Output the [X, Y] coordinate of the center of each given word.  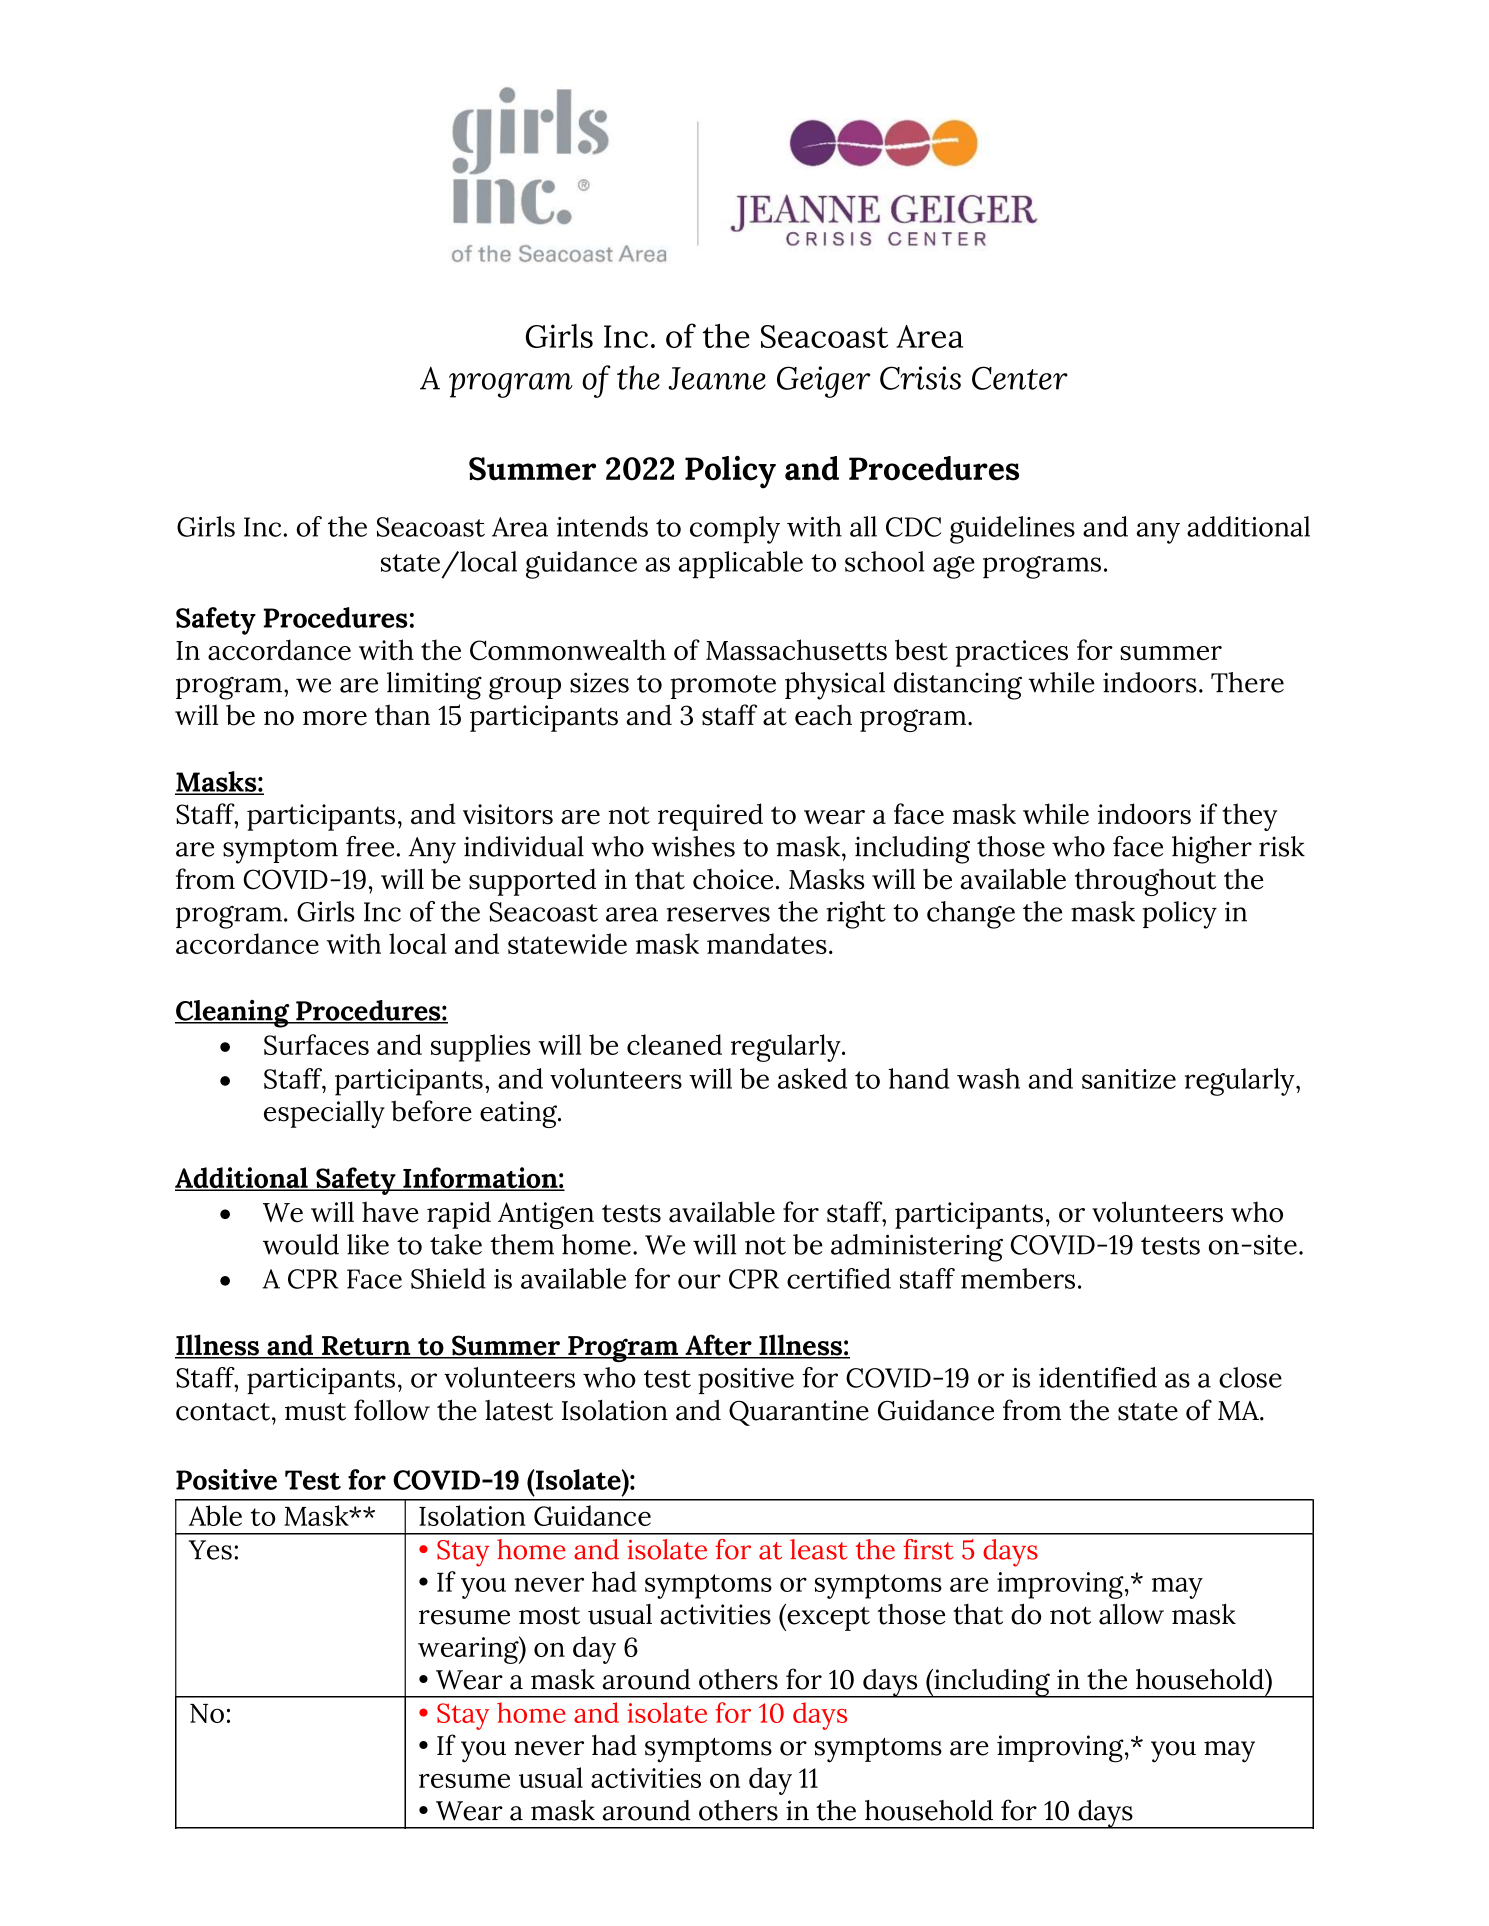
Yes [210, 1550]
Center [1020, 378]
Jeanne [717, 378]
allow [1131, 1614]
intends [602, 526]
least [819, 1549]
